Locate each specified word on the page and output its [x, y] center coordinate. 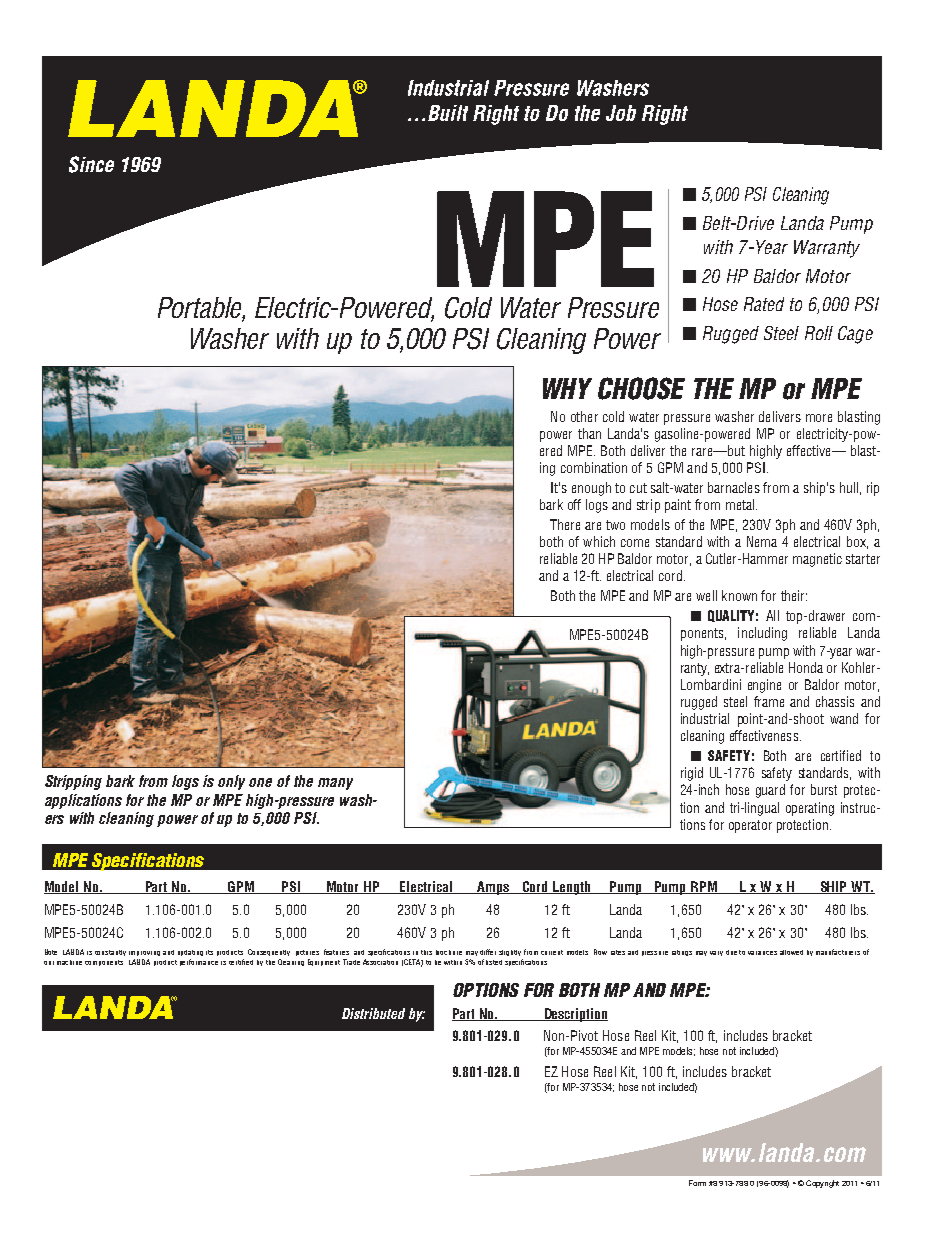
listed [494, 962]
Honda [806, 667]
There [565, 524]
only [231, 782]
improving [144, 953]
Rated [764, 304]
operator [750, 826]
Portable [201, 309]
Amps [493, 888]
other [584, 416]
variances [762, 953]
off [574, 504]
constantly [110, 953]
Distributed [373, 1013]
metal [741, 504]
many [335, 784]
